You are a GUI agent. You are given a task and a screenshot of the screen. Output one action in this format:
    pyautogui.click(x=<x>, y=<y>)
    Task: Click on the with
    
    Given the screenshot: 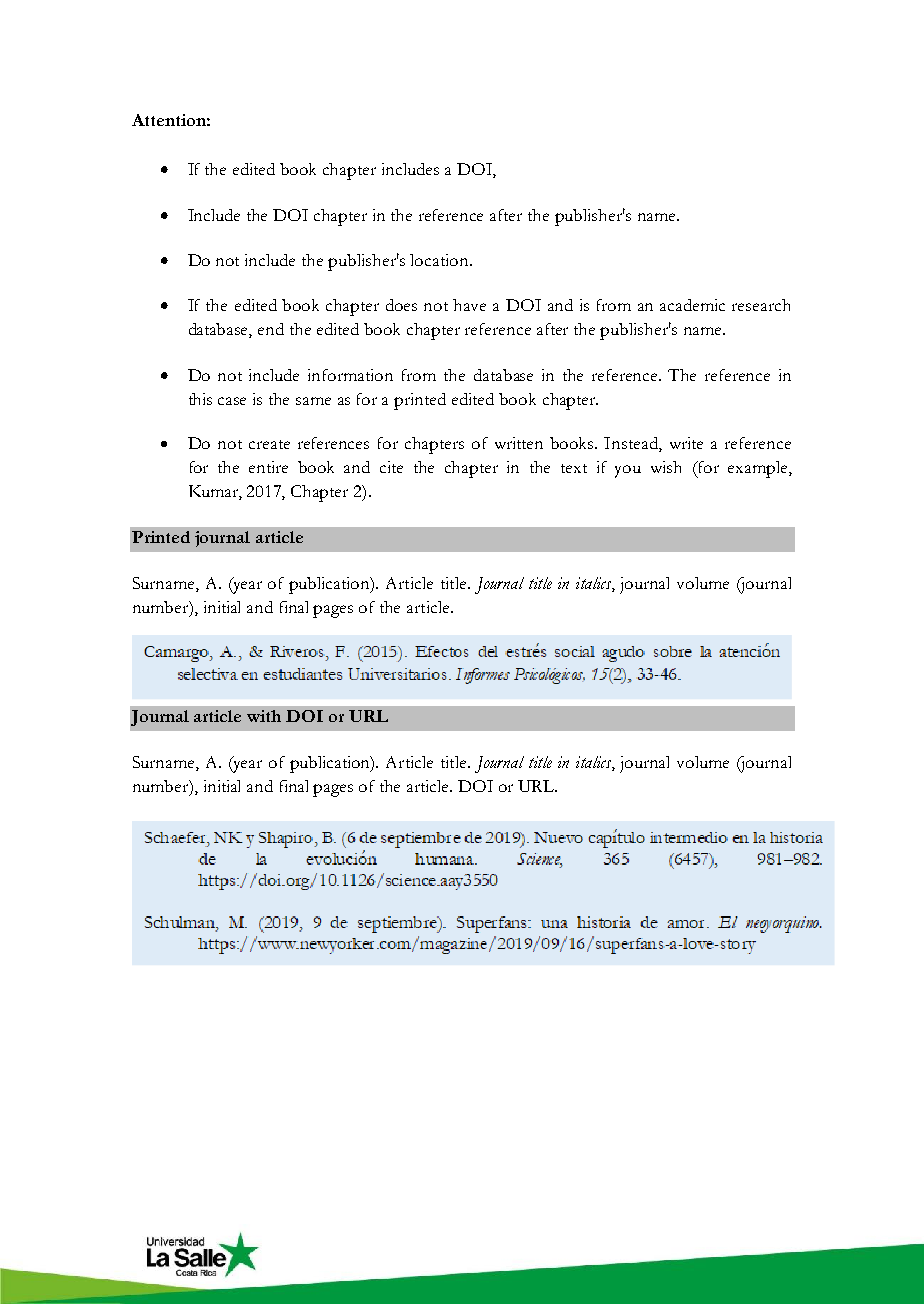 What is the action you would take?
    pyautogui.click(x=264, y=716)
